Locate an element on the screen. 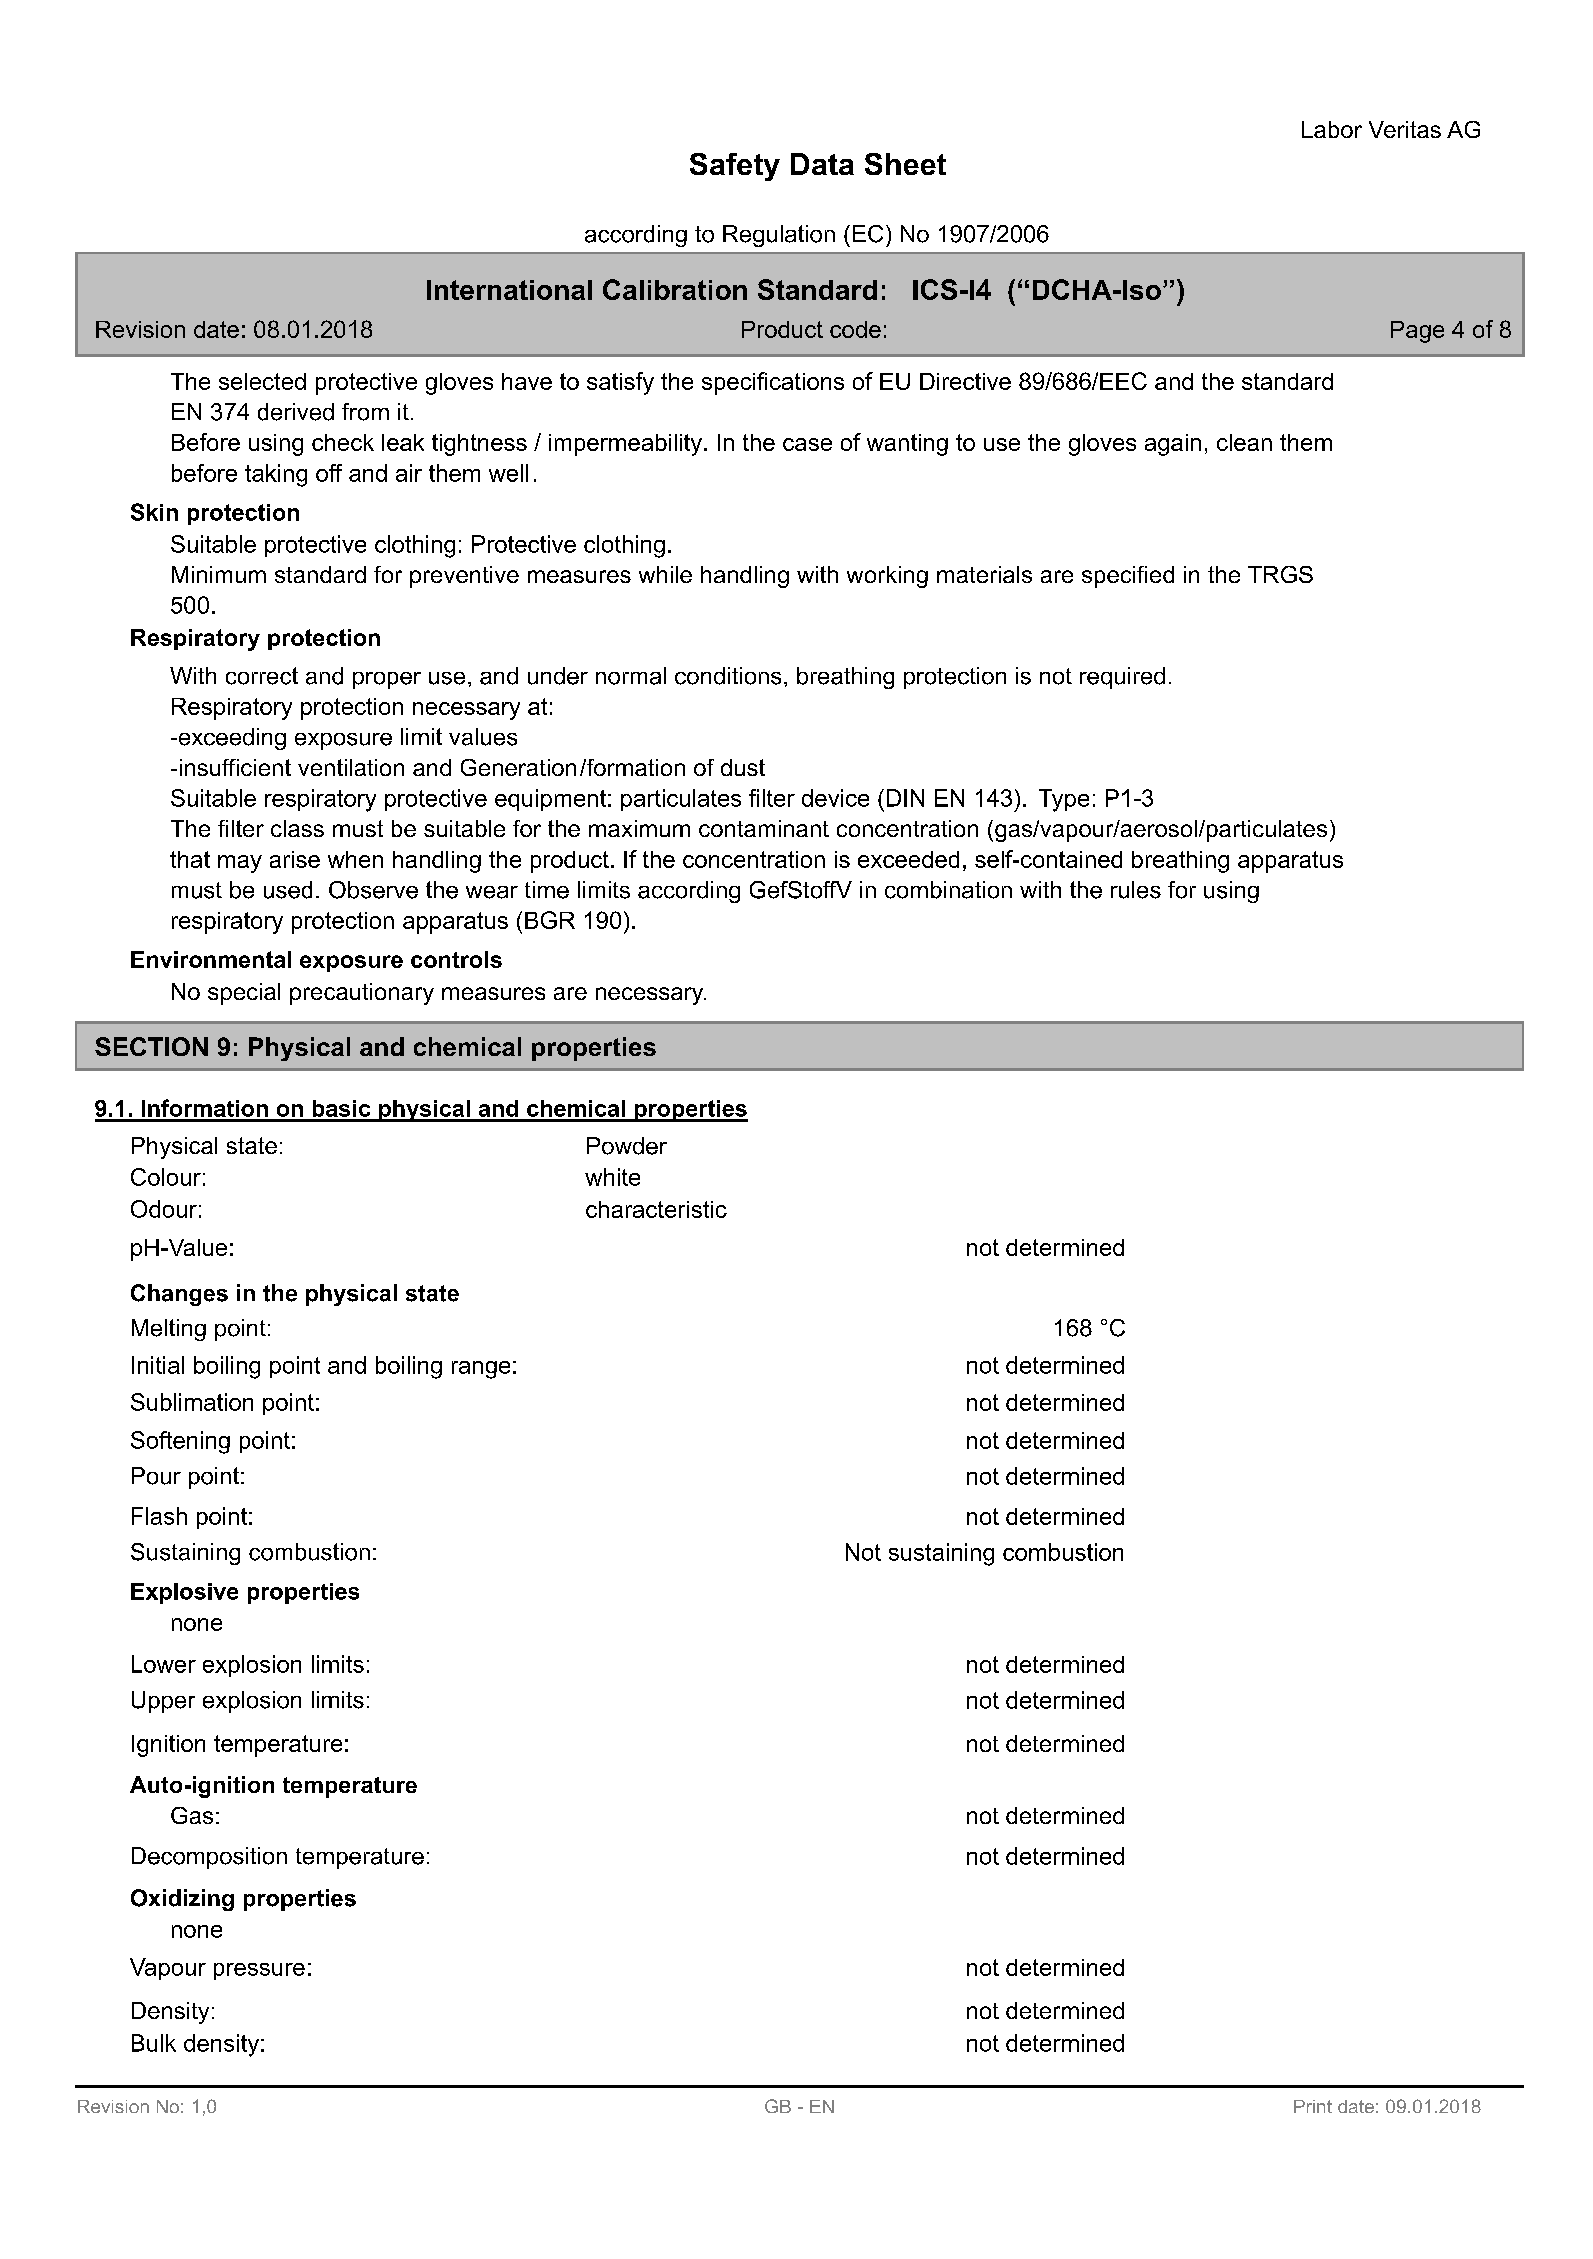 The image size is (1593, 2259). pressure is located at coordinates (259, 1971).
